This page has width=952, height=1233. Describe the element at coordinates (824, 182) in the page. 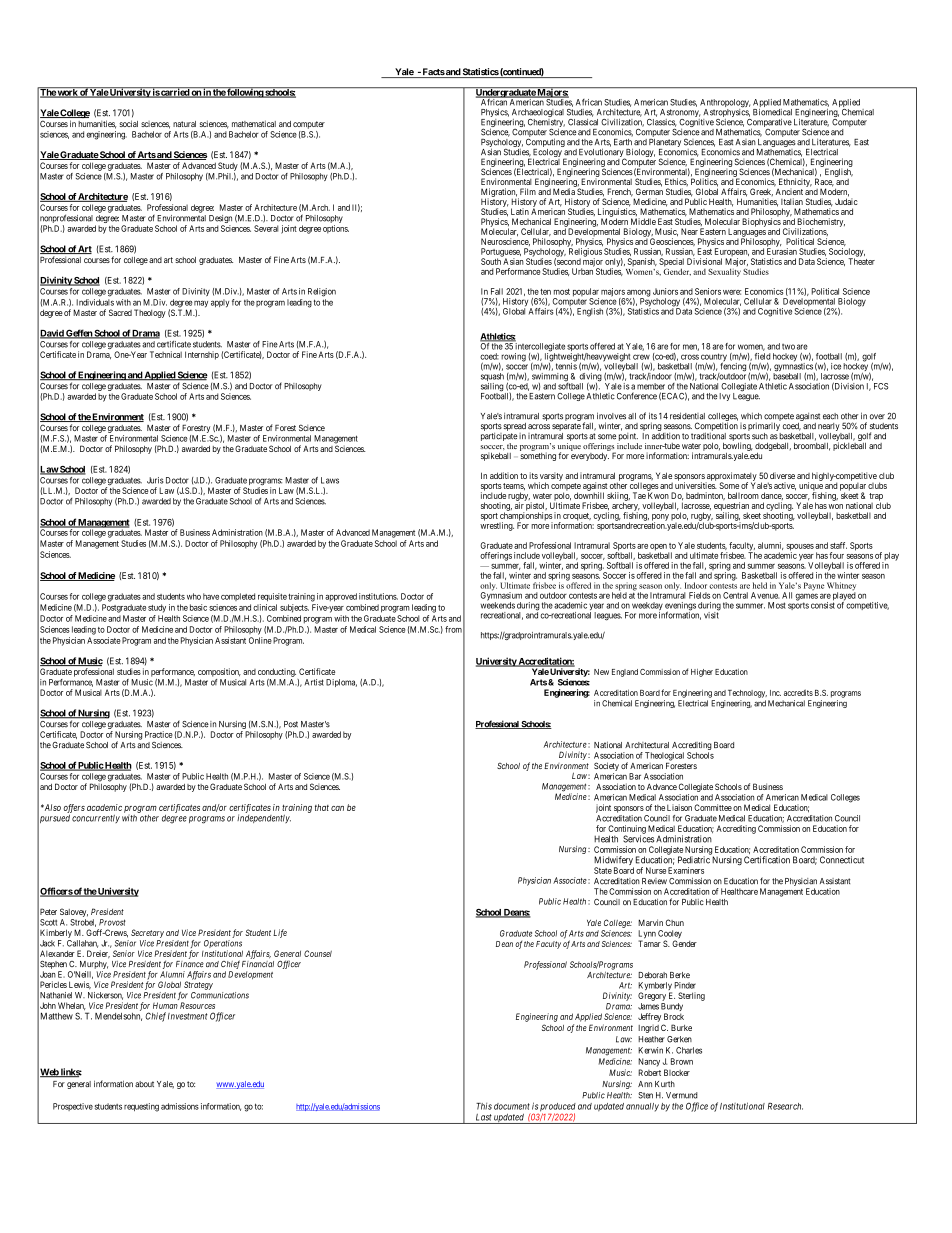

I see `Race` at that location.
